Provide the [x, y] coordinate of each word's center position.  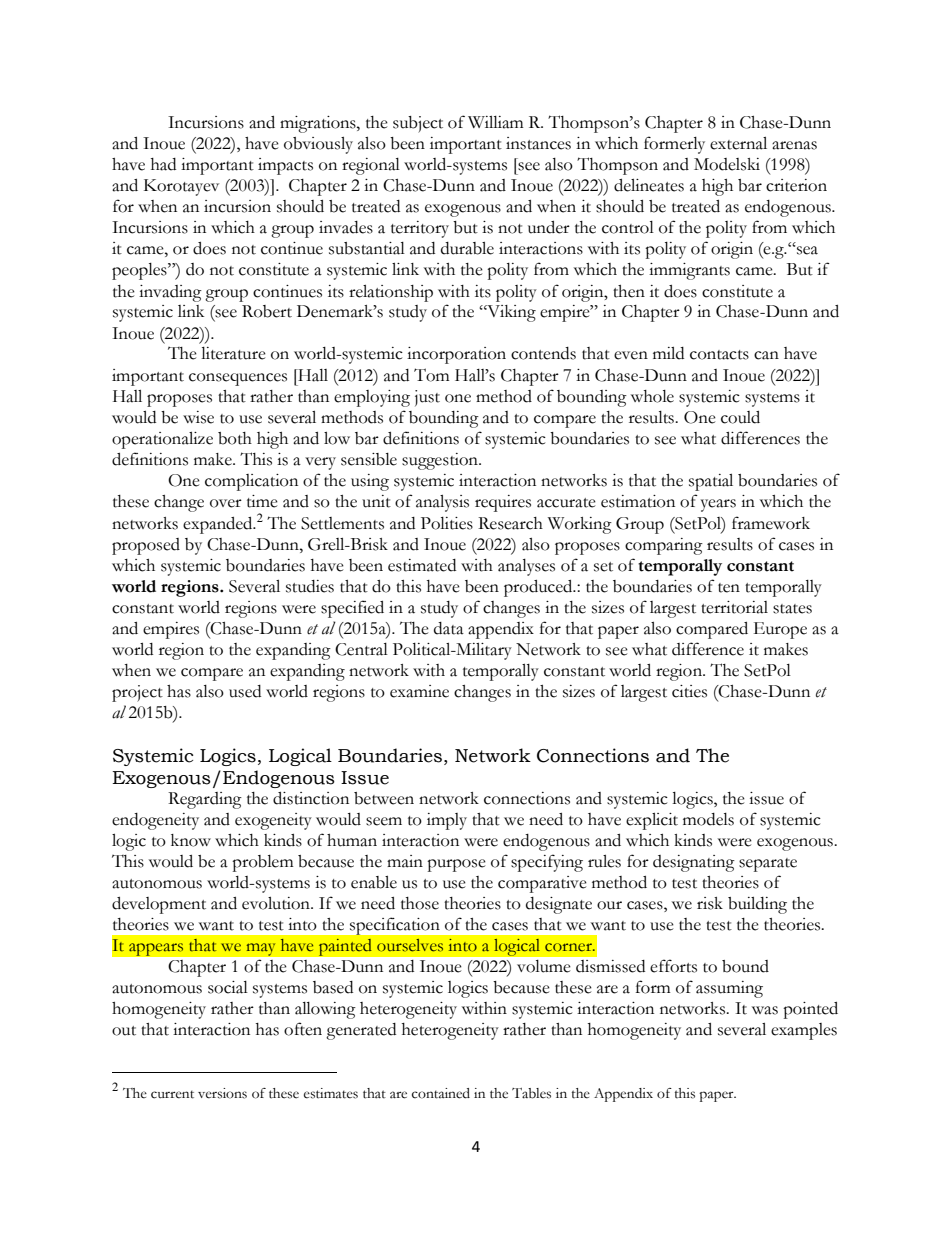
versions [222, 1093]
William [496, 122]
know [191, 840]
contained [441, 1093]
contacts [719, 355]
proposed [146, 546]
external [738, 143]
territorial [734, 607]
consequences [238, 379]
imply [447, 821]
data [449, 628]
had [163, 164]
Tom [432, 375]
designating [694, 863]
